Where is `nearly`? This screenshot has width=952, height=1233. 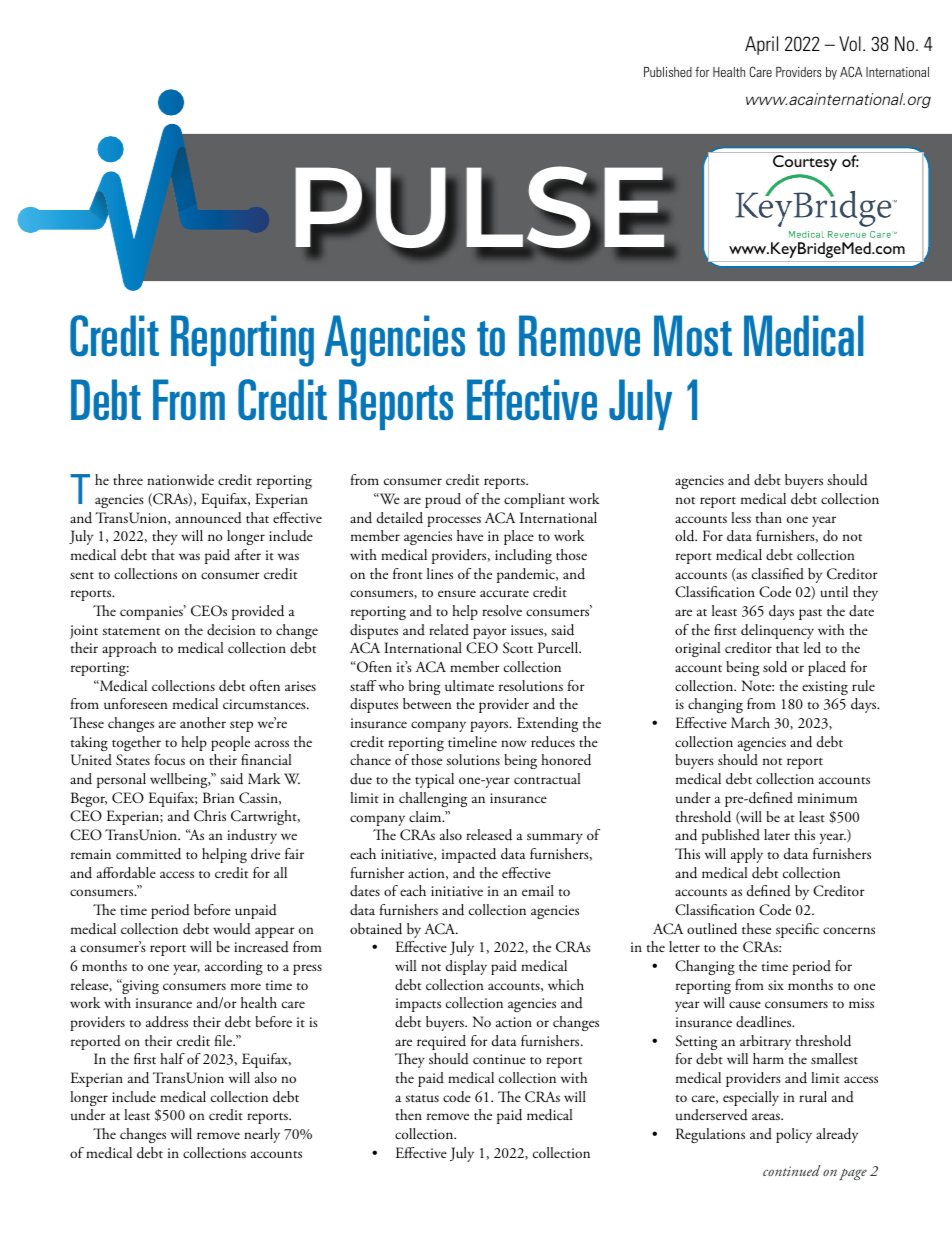
nearly is located at coordinates (262, 1135).
